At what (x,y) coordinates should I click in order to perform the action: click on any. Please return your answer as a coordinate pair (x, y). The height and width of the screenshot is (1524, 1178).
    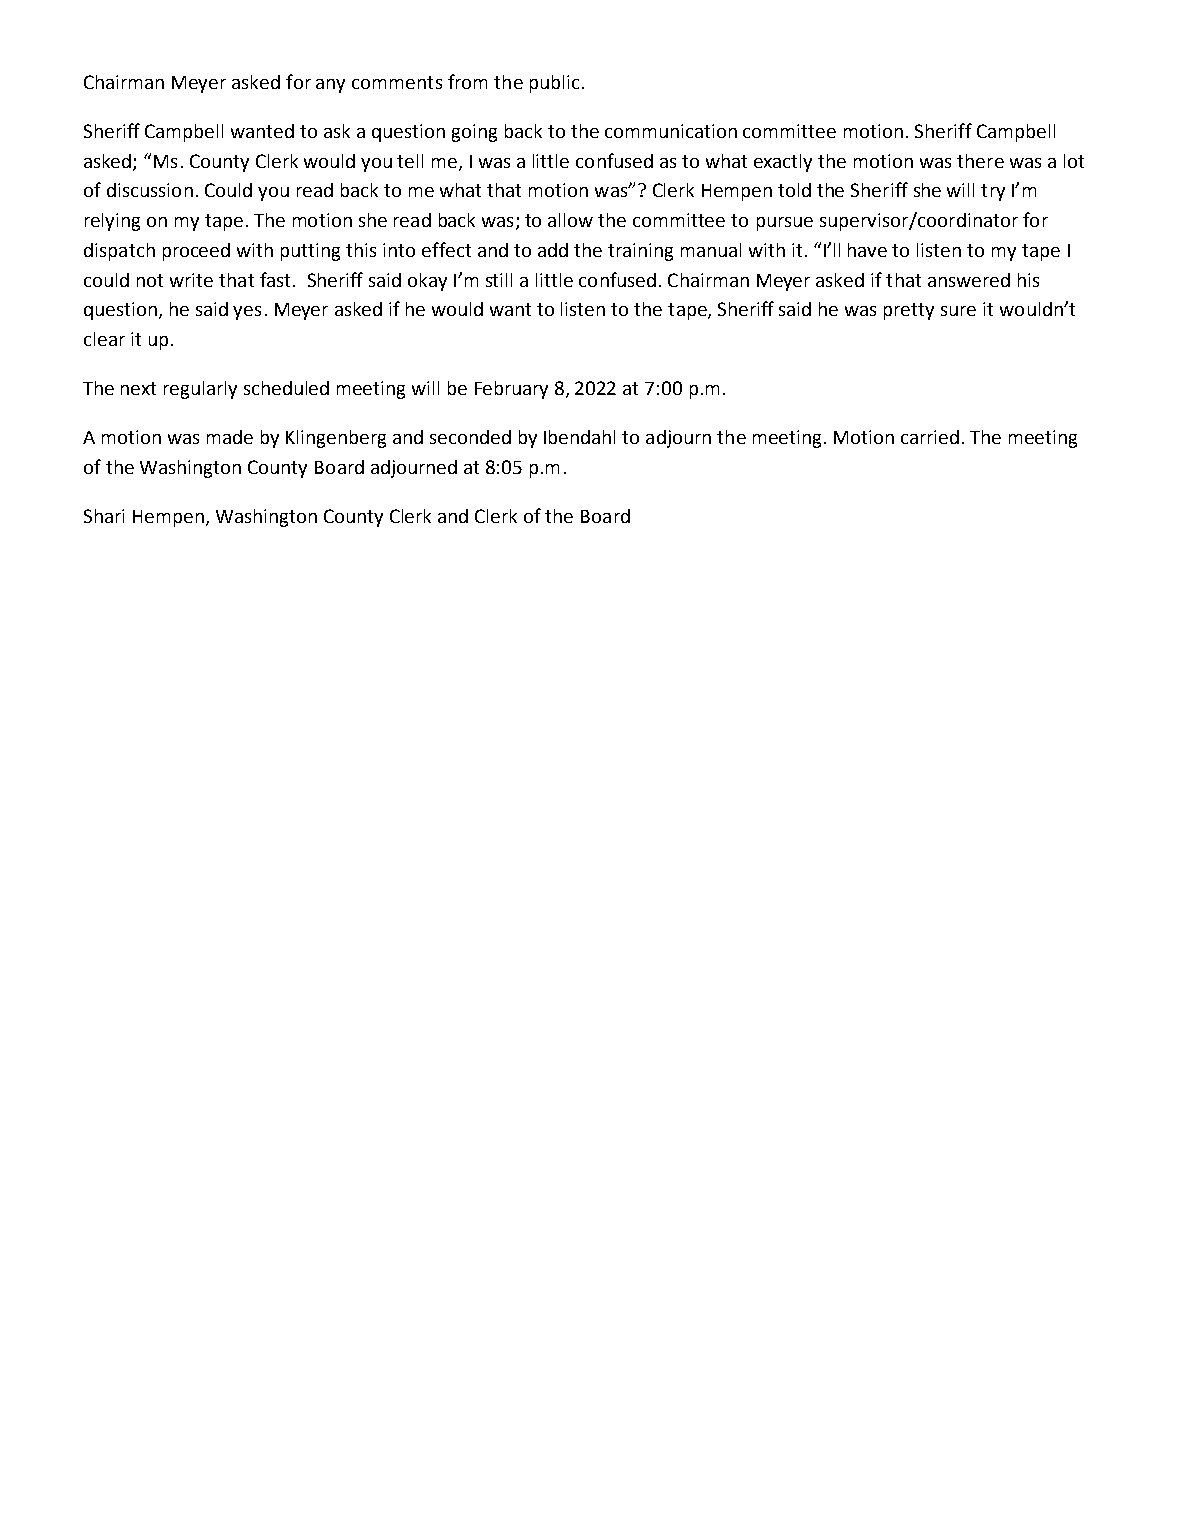
    Looking at the image, I should click on (330, 86).
